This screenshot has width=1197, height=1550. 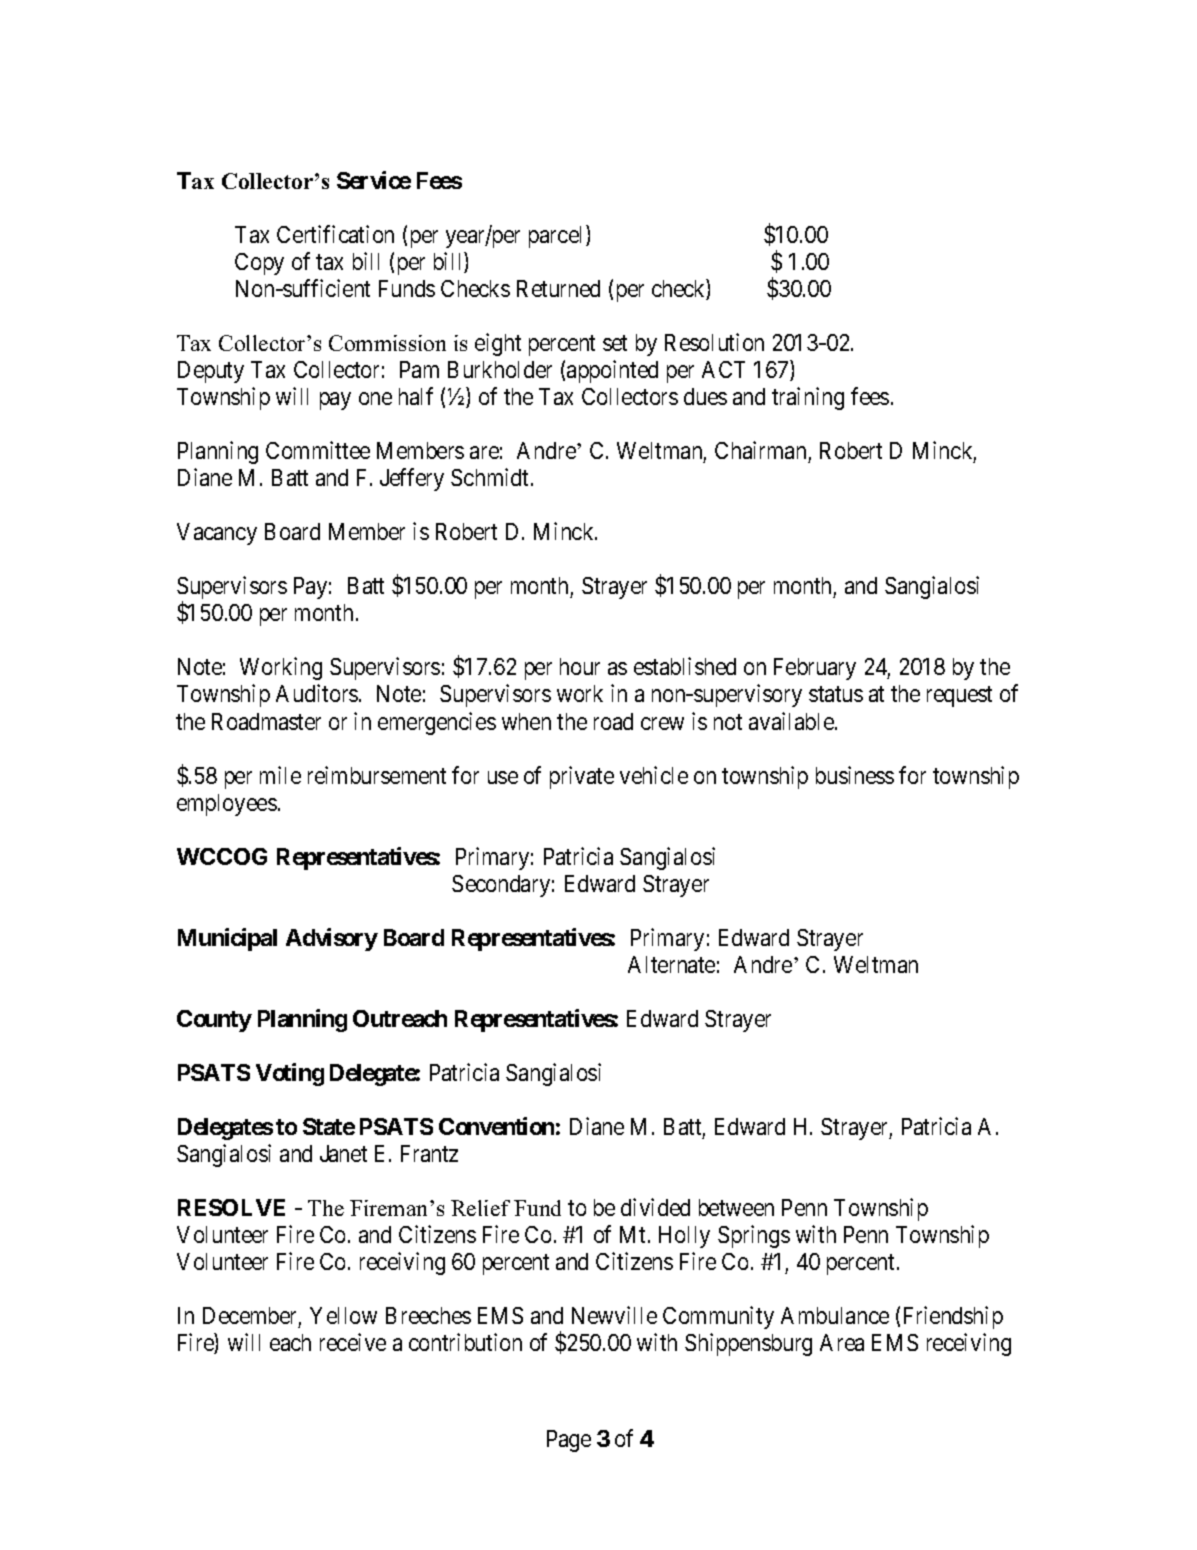 I want to click on Copy, so click(x=259, y=264).
